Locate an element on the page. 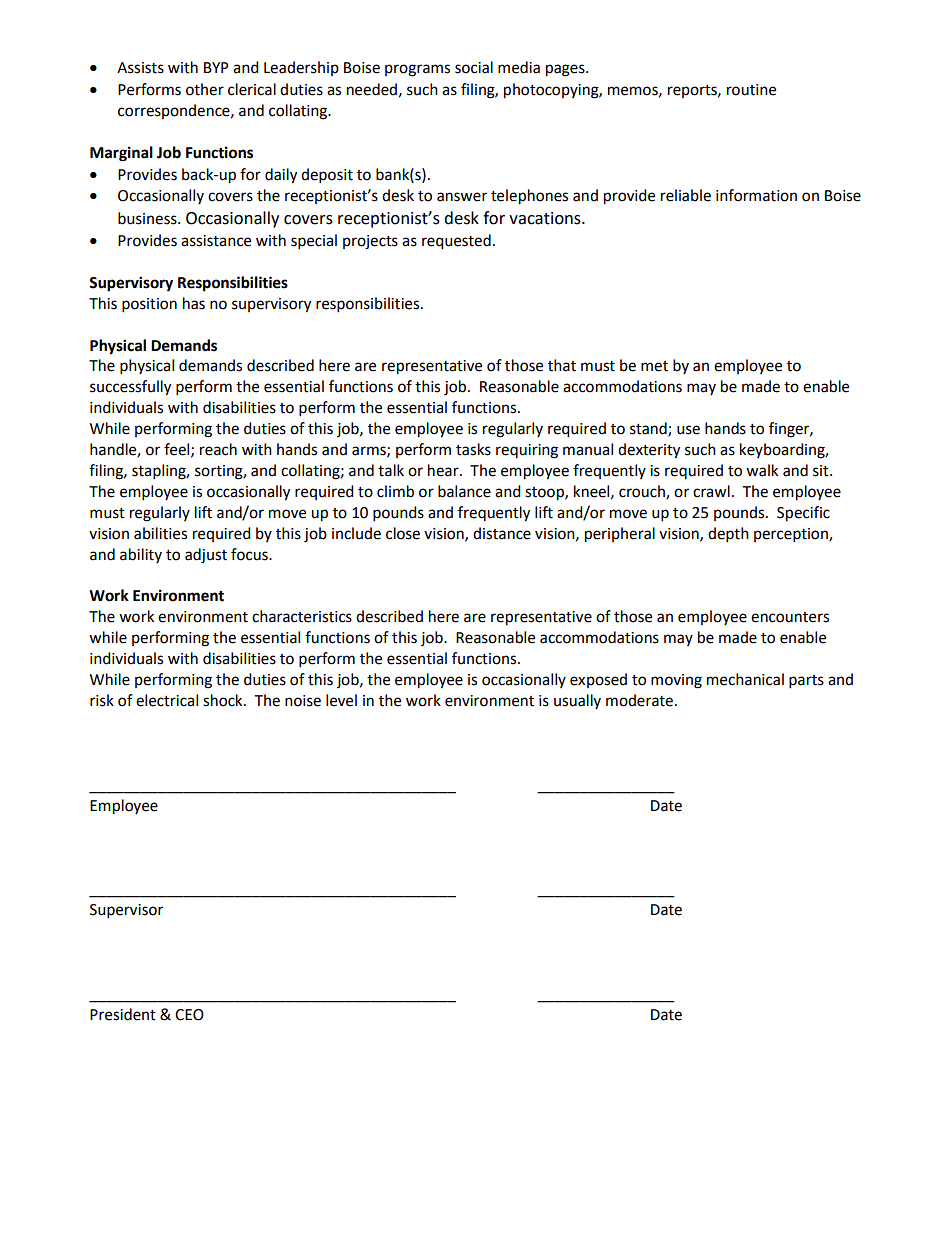 The height and width of the image is (1233, 952). met is located at coordinates (654, 366).
